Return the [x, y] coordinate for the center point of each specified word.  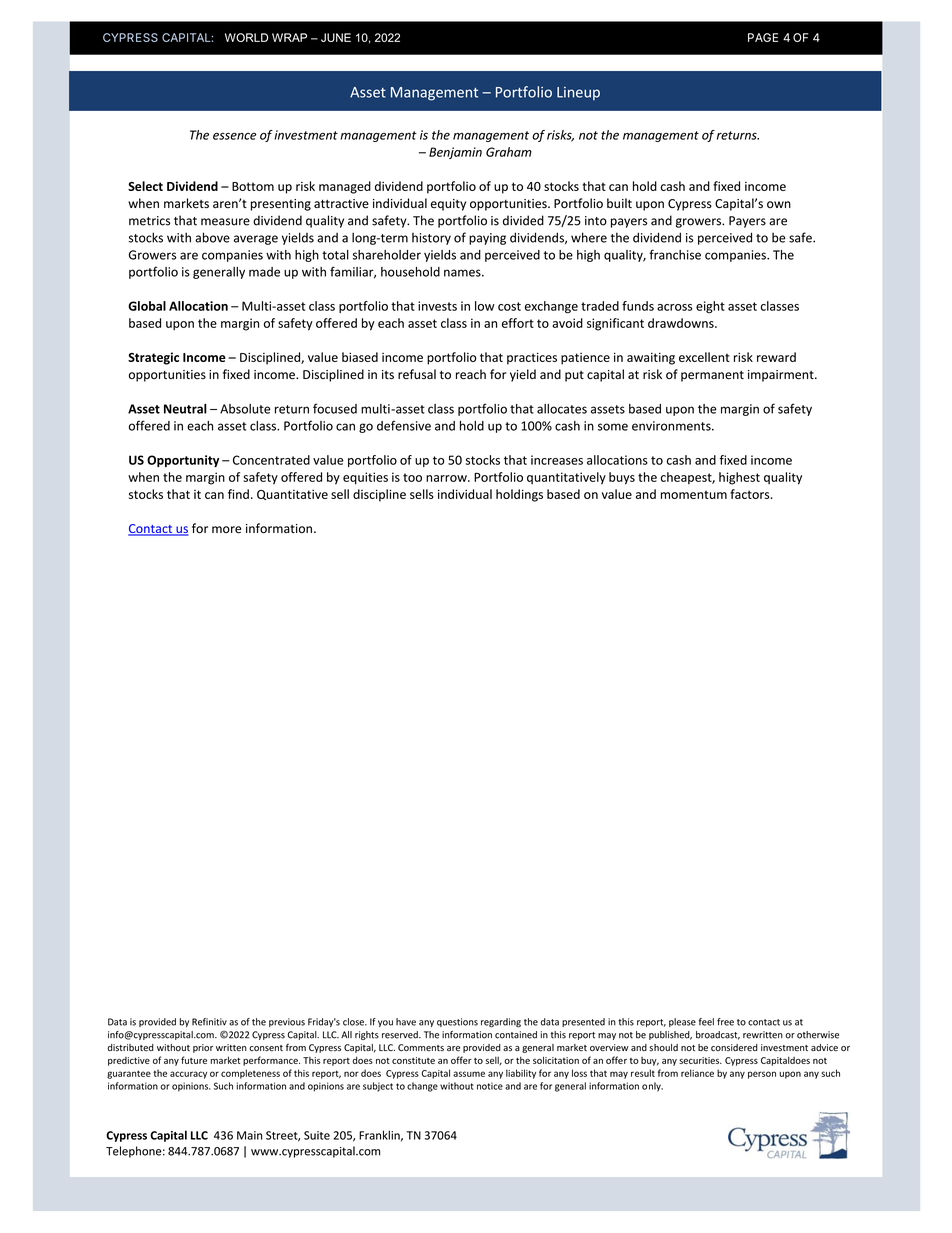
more [226, 530]
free [725, 1022]
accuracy [188, 1075]
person [762, 1075]
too [412, 477]
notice [490, 1086]
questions [457, 1022]
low [485, 306]
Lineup [578, 93]
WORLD [246, 37]
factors [751, 494]
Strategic [153, 358]
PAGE [763, 37]
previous [287, 1022]
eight [710, 307]
